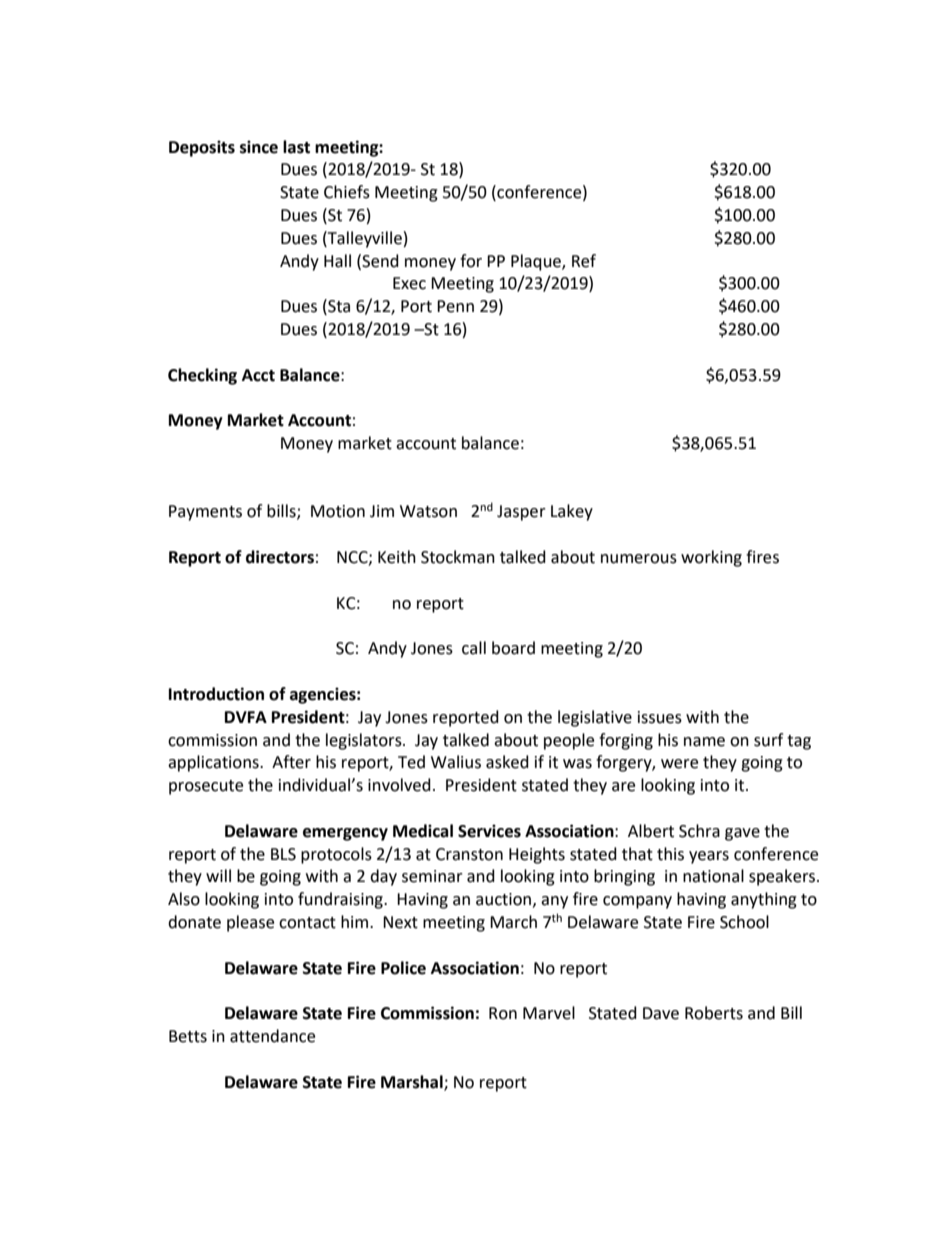  What do you see at coordinates (259, 147) in the page?
I see `since` at bounding box center [259, 147].
